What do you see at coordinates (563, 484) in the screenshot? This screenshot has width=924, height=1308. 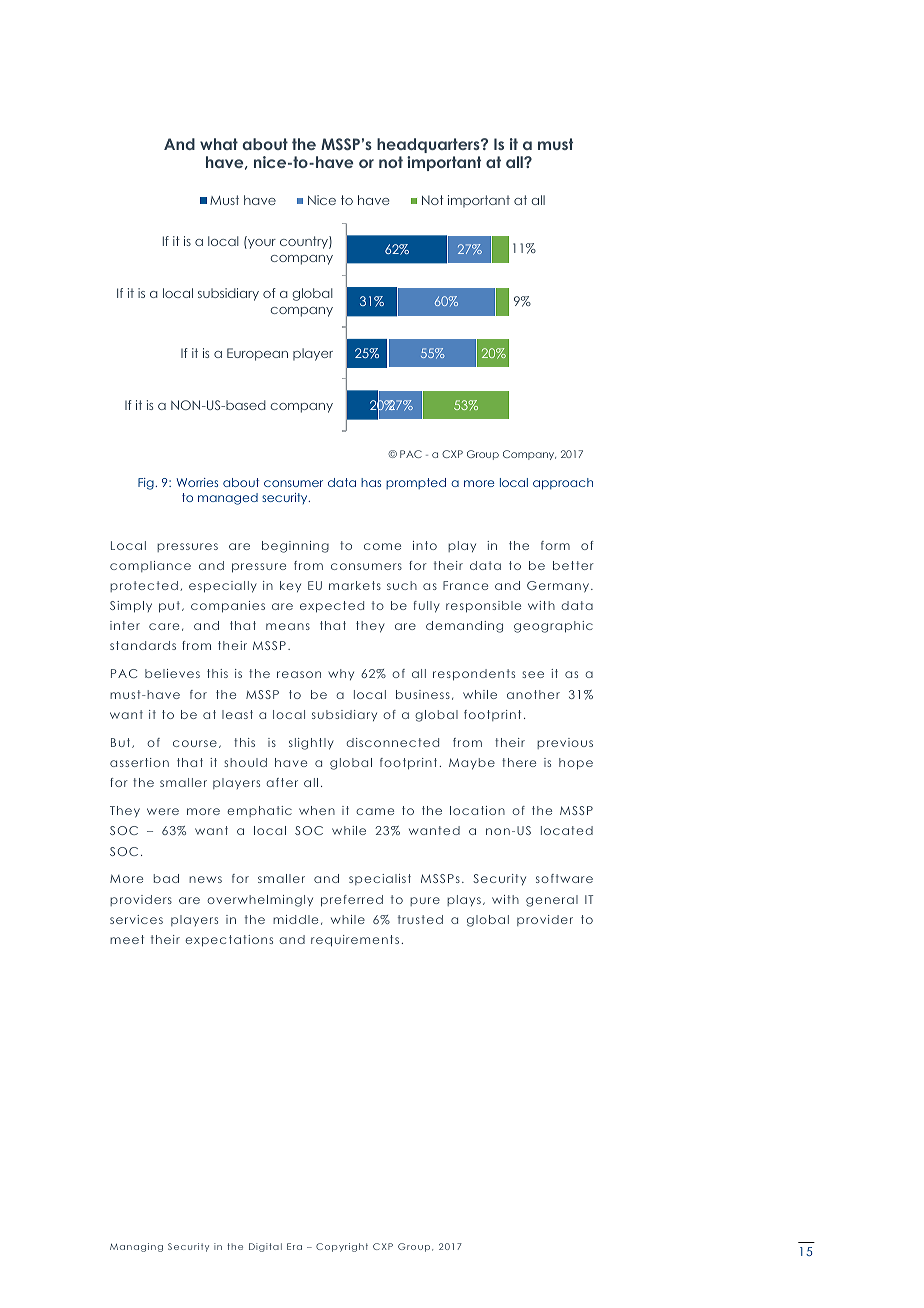 I see `approach` at bounding box center [563, 484].
